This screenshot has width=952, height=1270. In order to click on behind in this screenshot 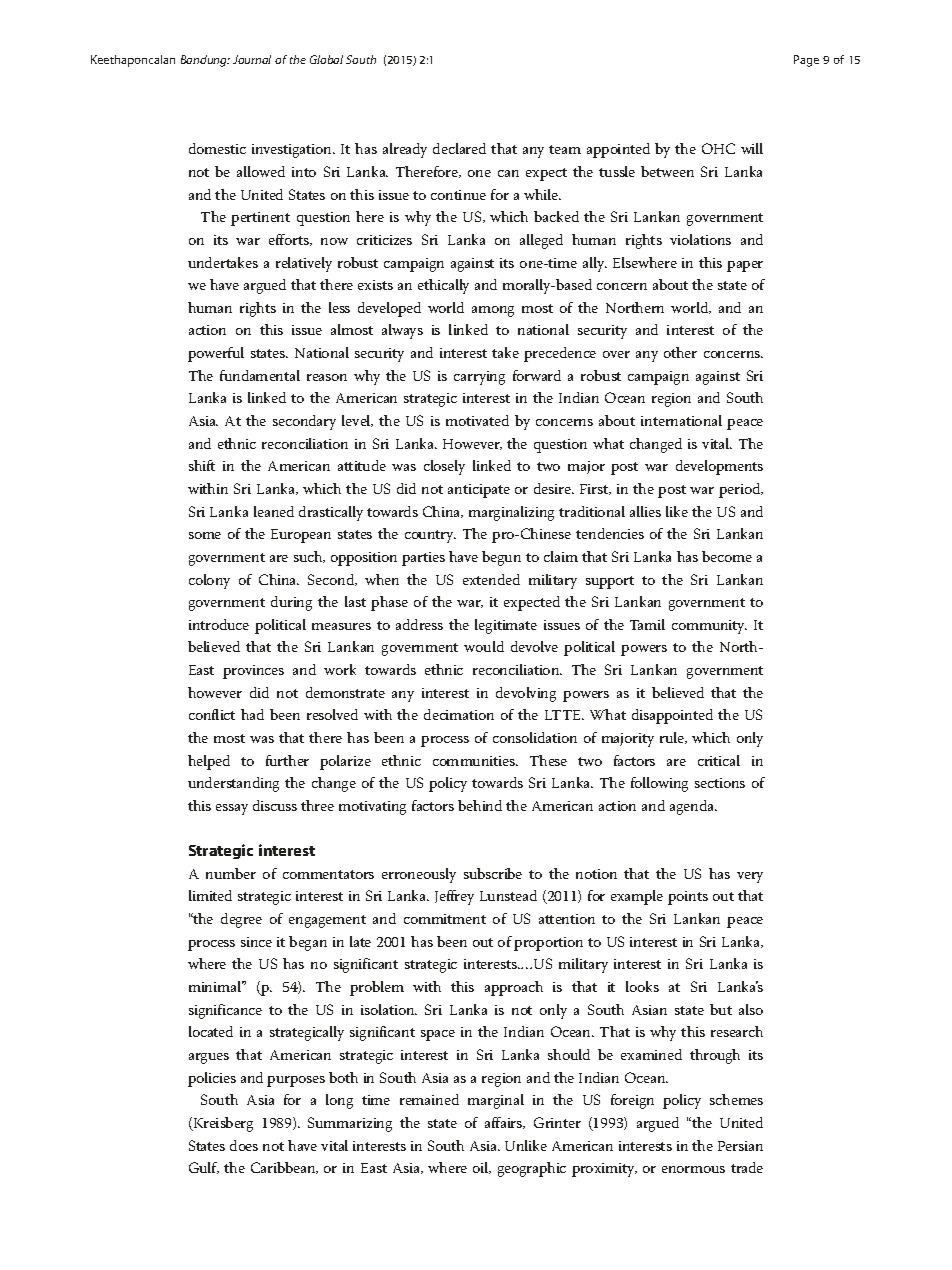, I will do `click(480, 805)`.
